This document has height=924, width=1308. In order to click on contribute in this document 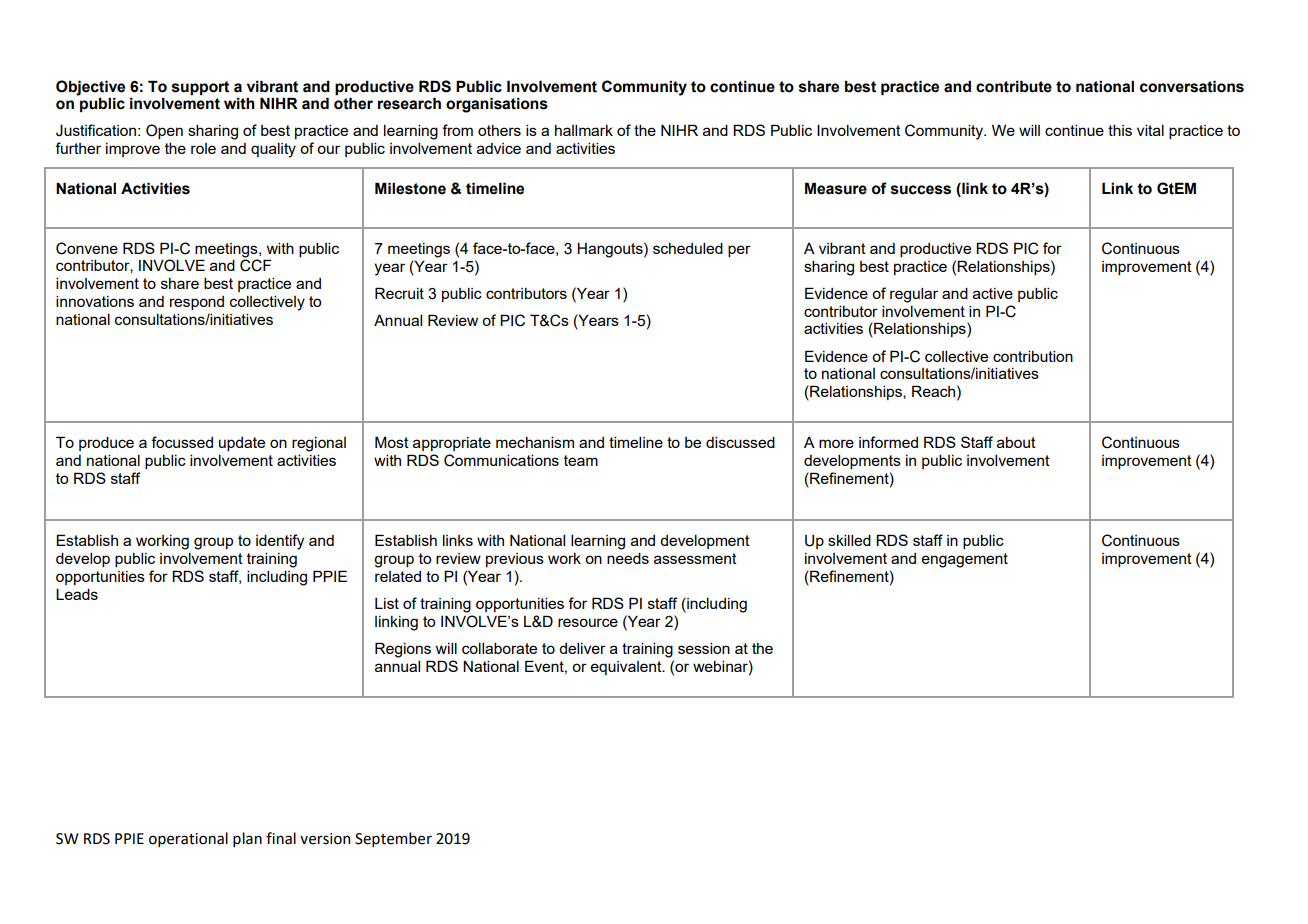, I will do `click(1014, 86)`.
